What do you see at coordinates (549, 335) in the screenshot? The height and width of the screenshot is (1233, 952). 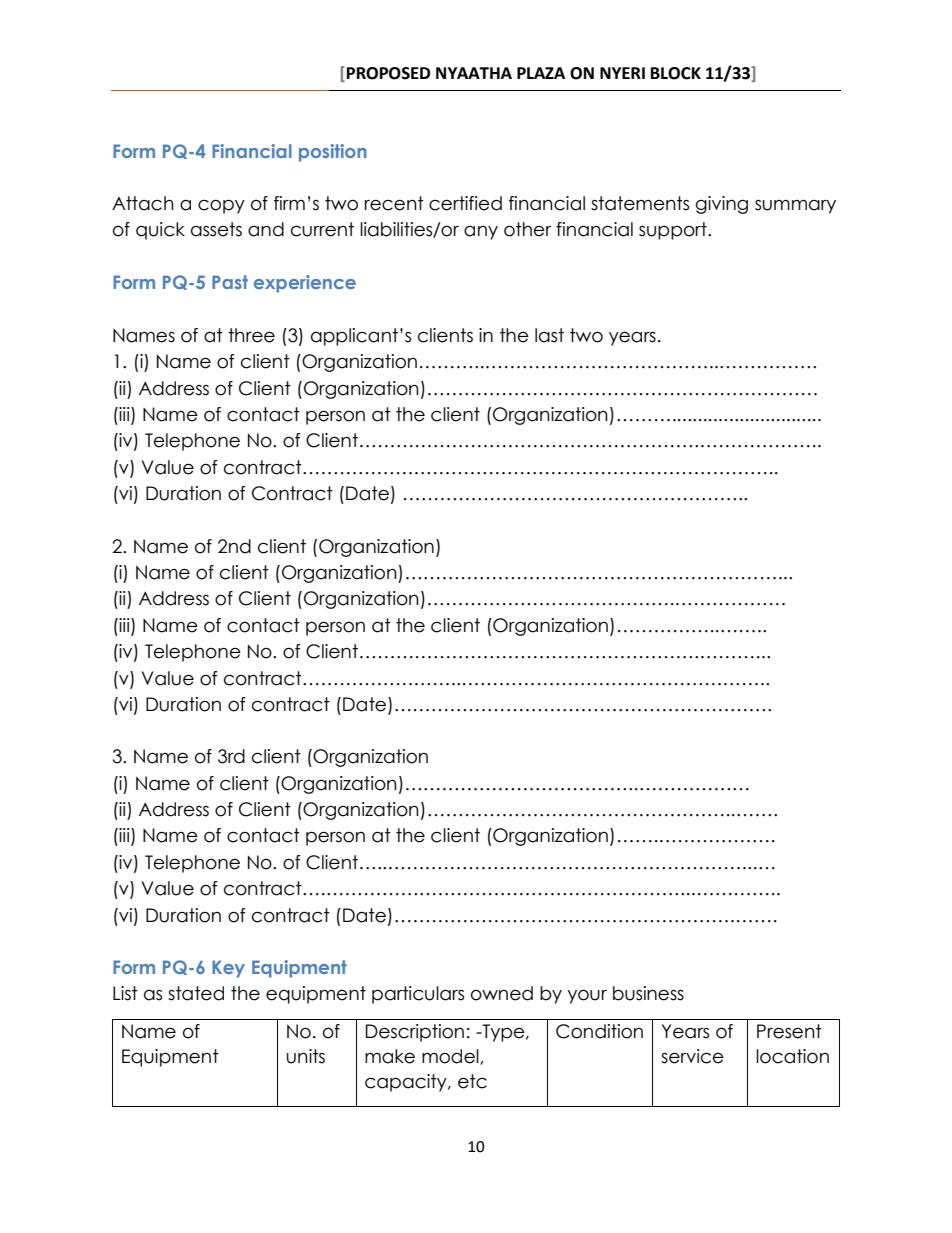 I see `last` at bounding box center [549, 335].
